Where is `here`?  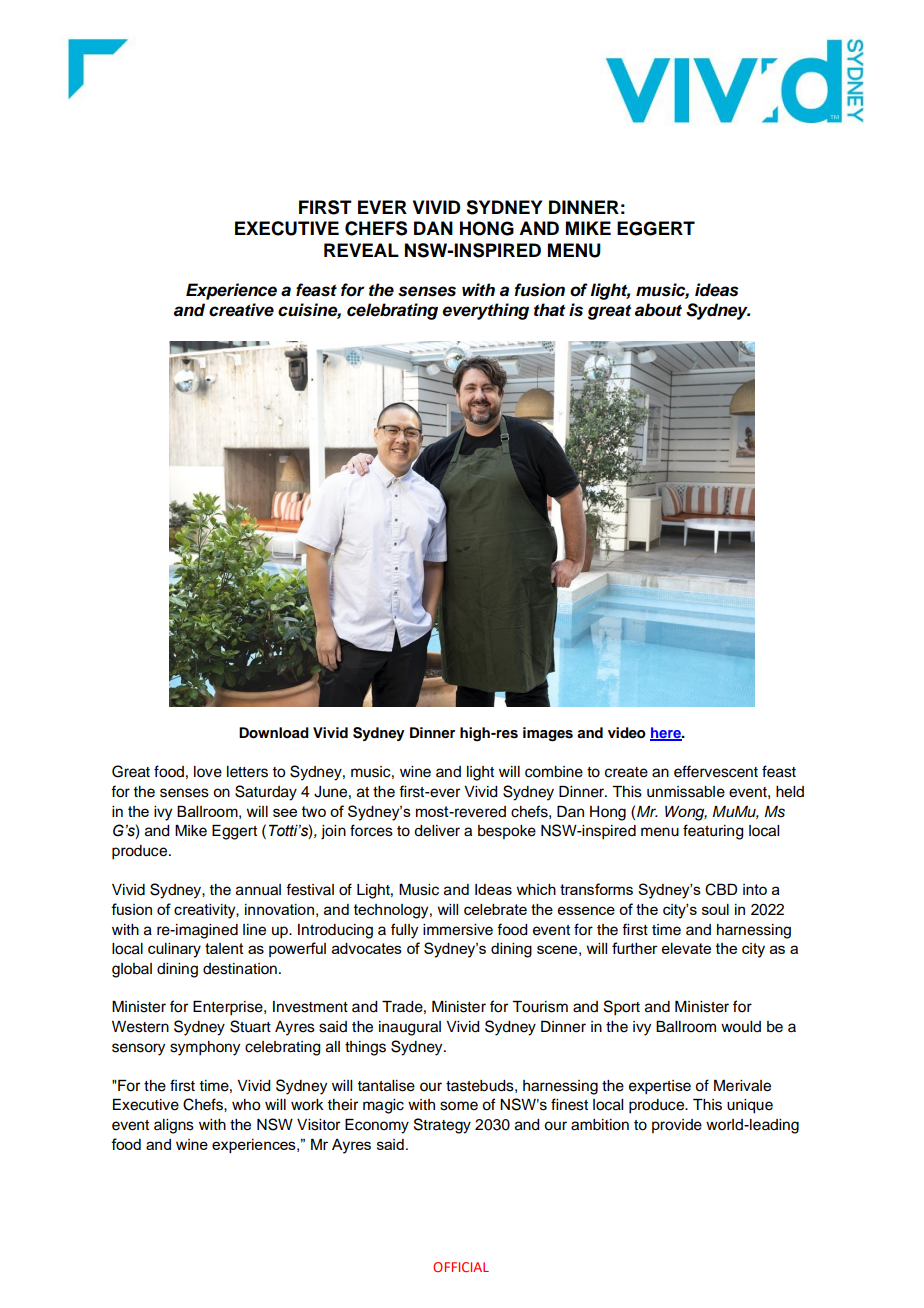
here is located at coordinates (666, 734).
